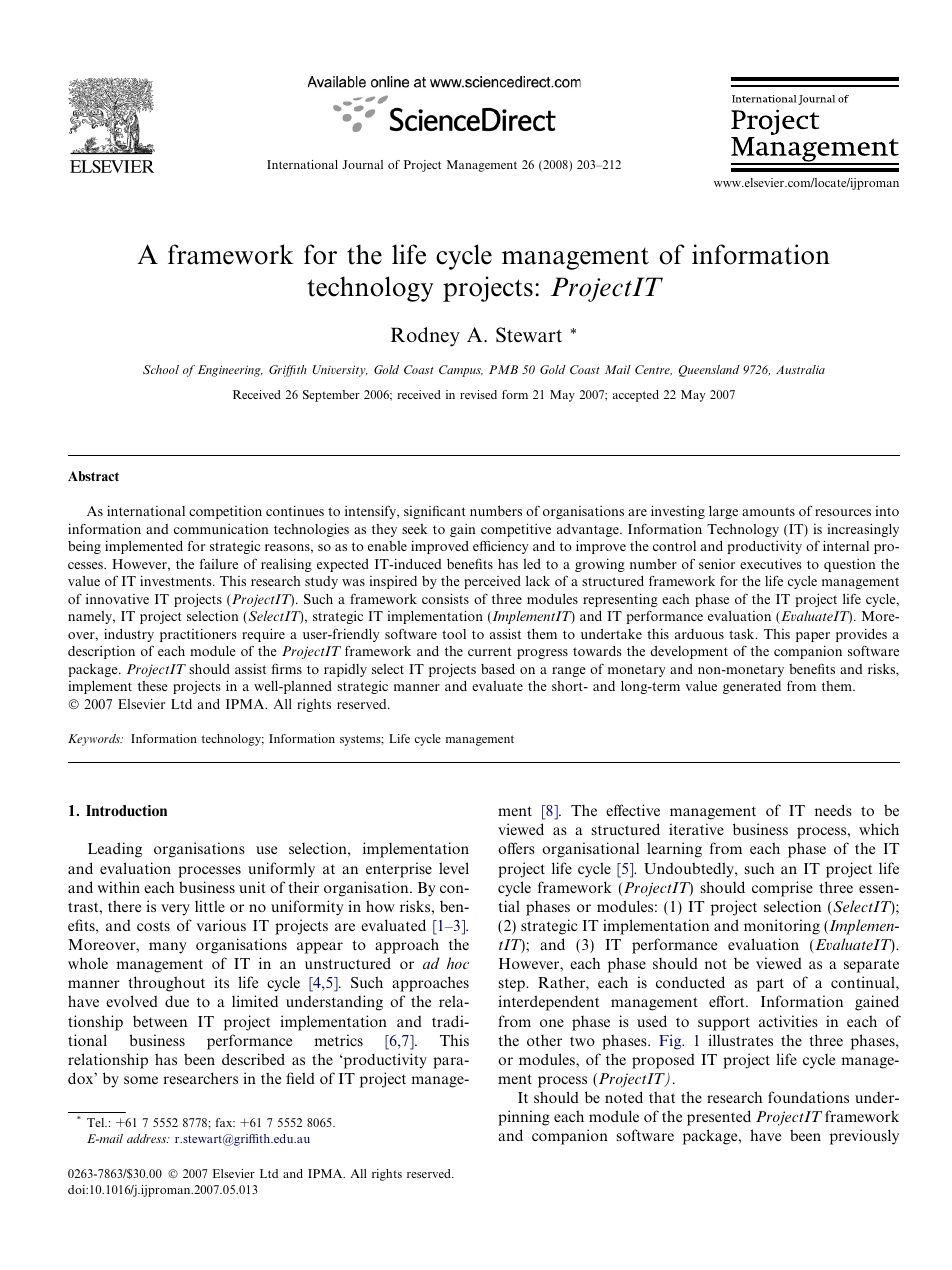  Describe the element at coordinates (458, 963) in the image. I see `hoc` at that location.
